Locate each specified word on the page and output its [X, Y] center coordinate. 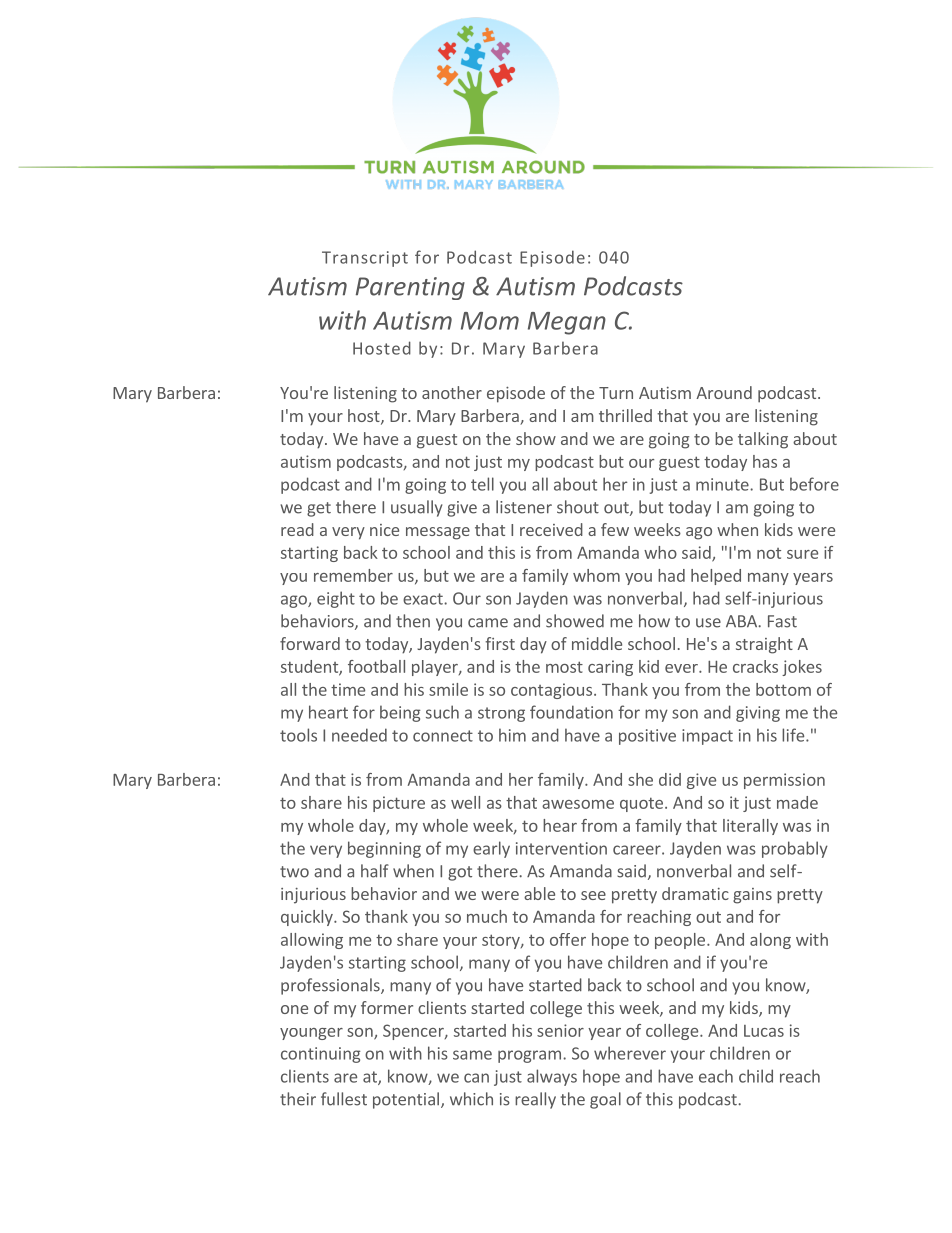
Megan [567, 323]
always [552, 1077]
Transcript [365, 259]
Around [724, 392]
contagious [553, 691]
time [348, 689]
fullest [344, 1099]
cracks [755, 666]
